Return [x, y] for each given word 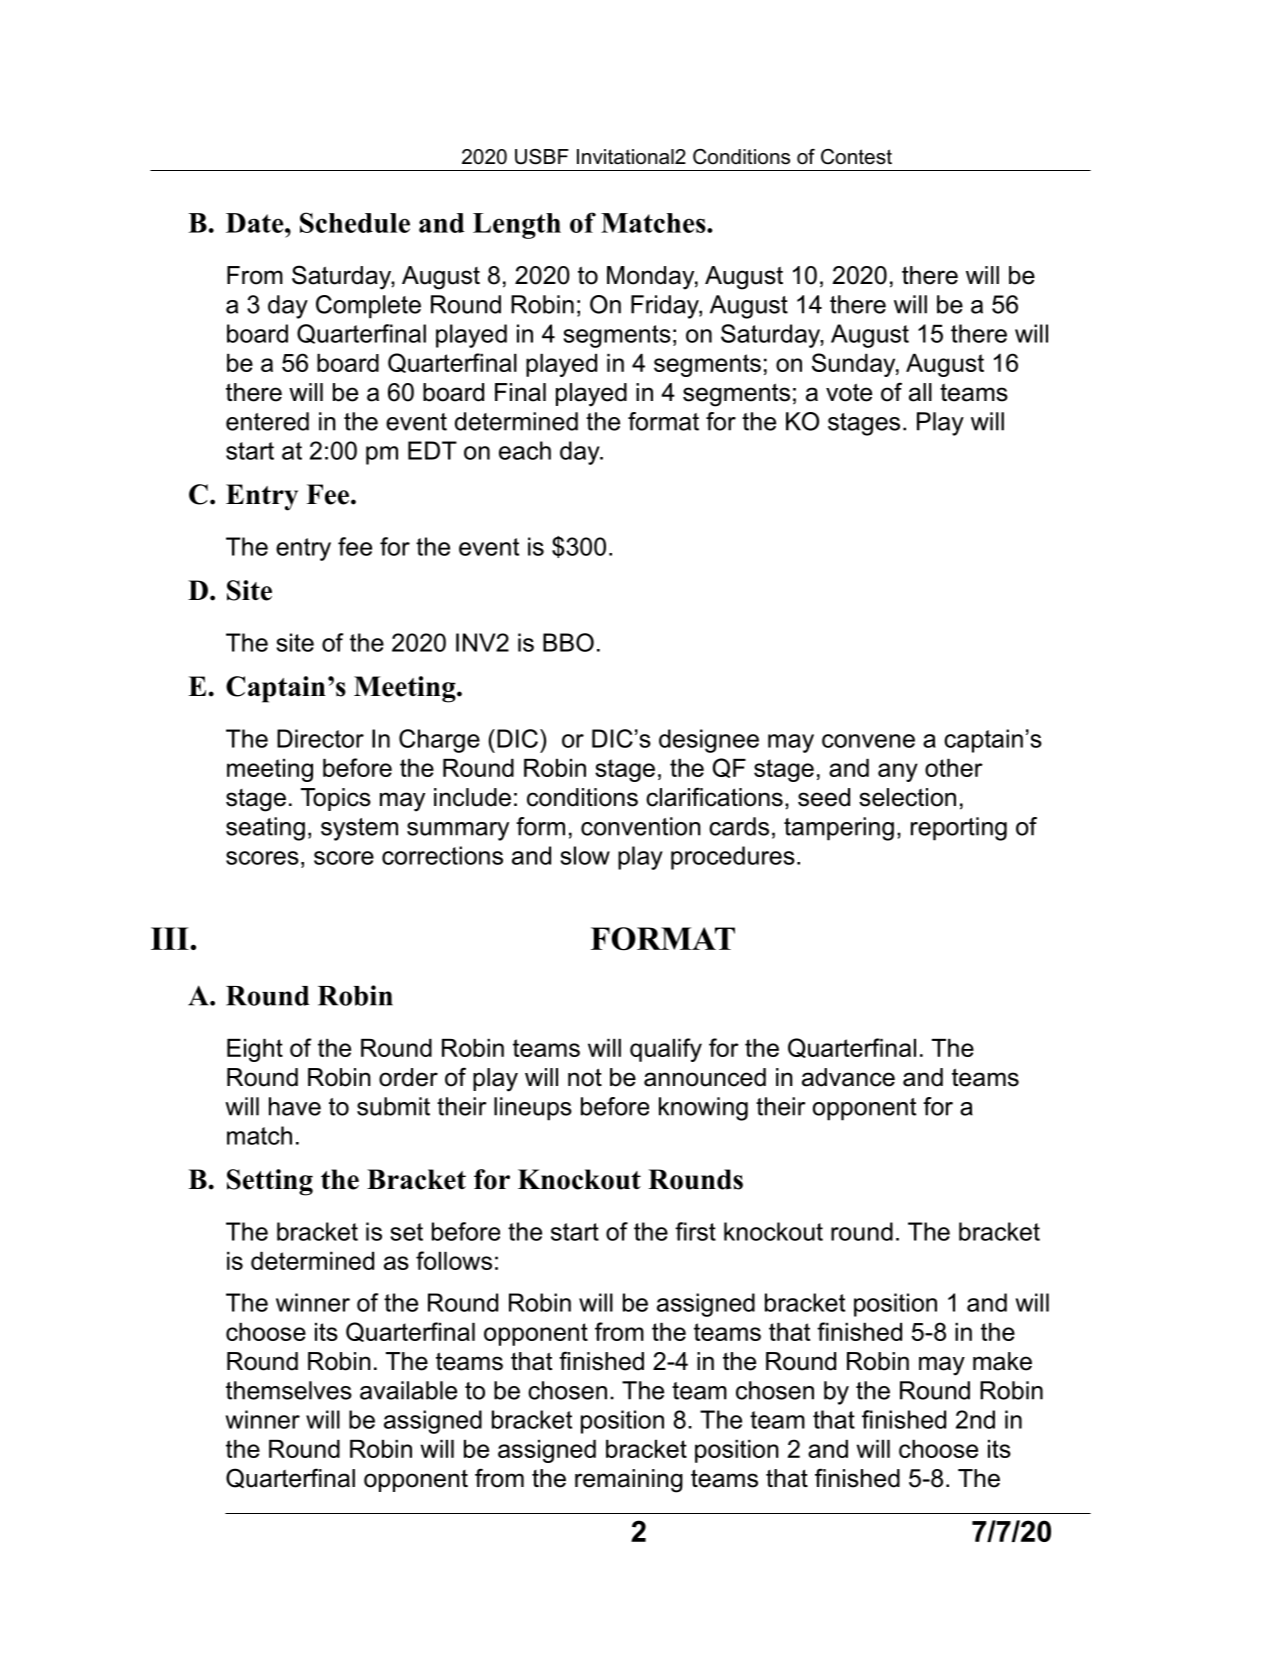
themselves [289, 1390]
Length [517, 226]
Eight [255, 1050]
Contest [856, 157]
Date [256, 223]
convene [868, 741]
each [525, 450]
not [585, 1077]
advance [848, 1077]
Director [320, 738]
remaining [629, 1481]
